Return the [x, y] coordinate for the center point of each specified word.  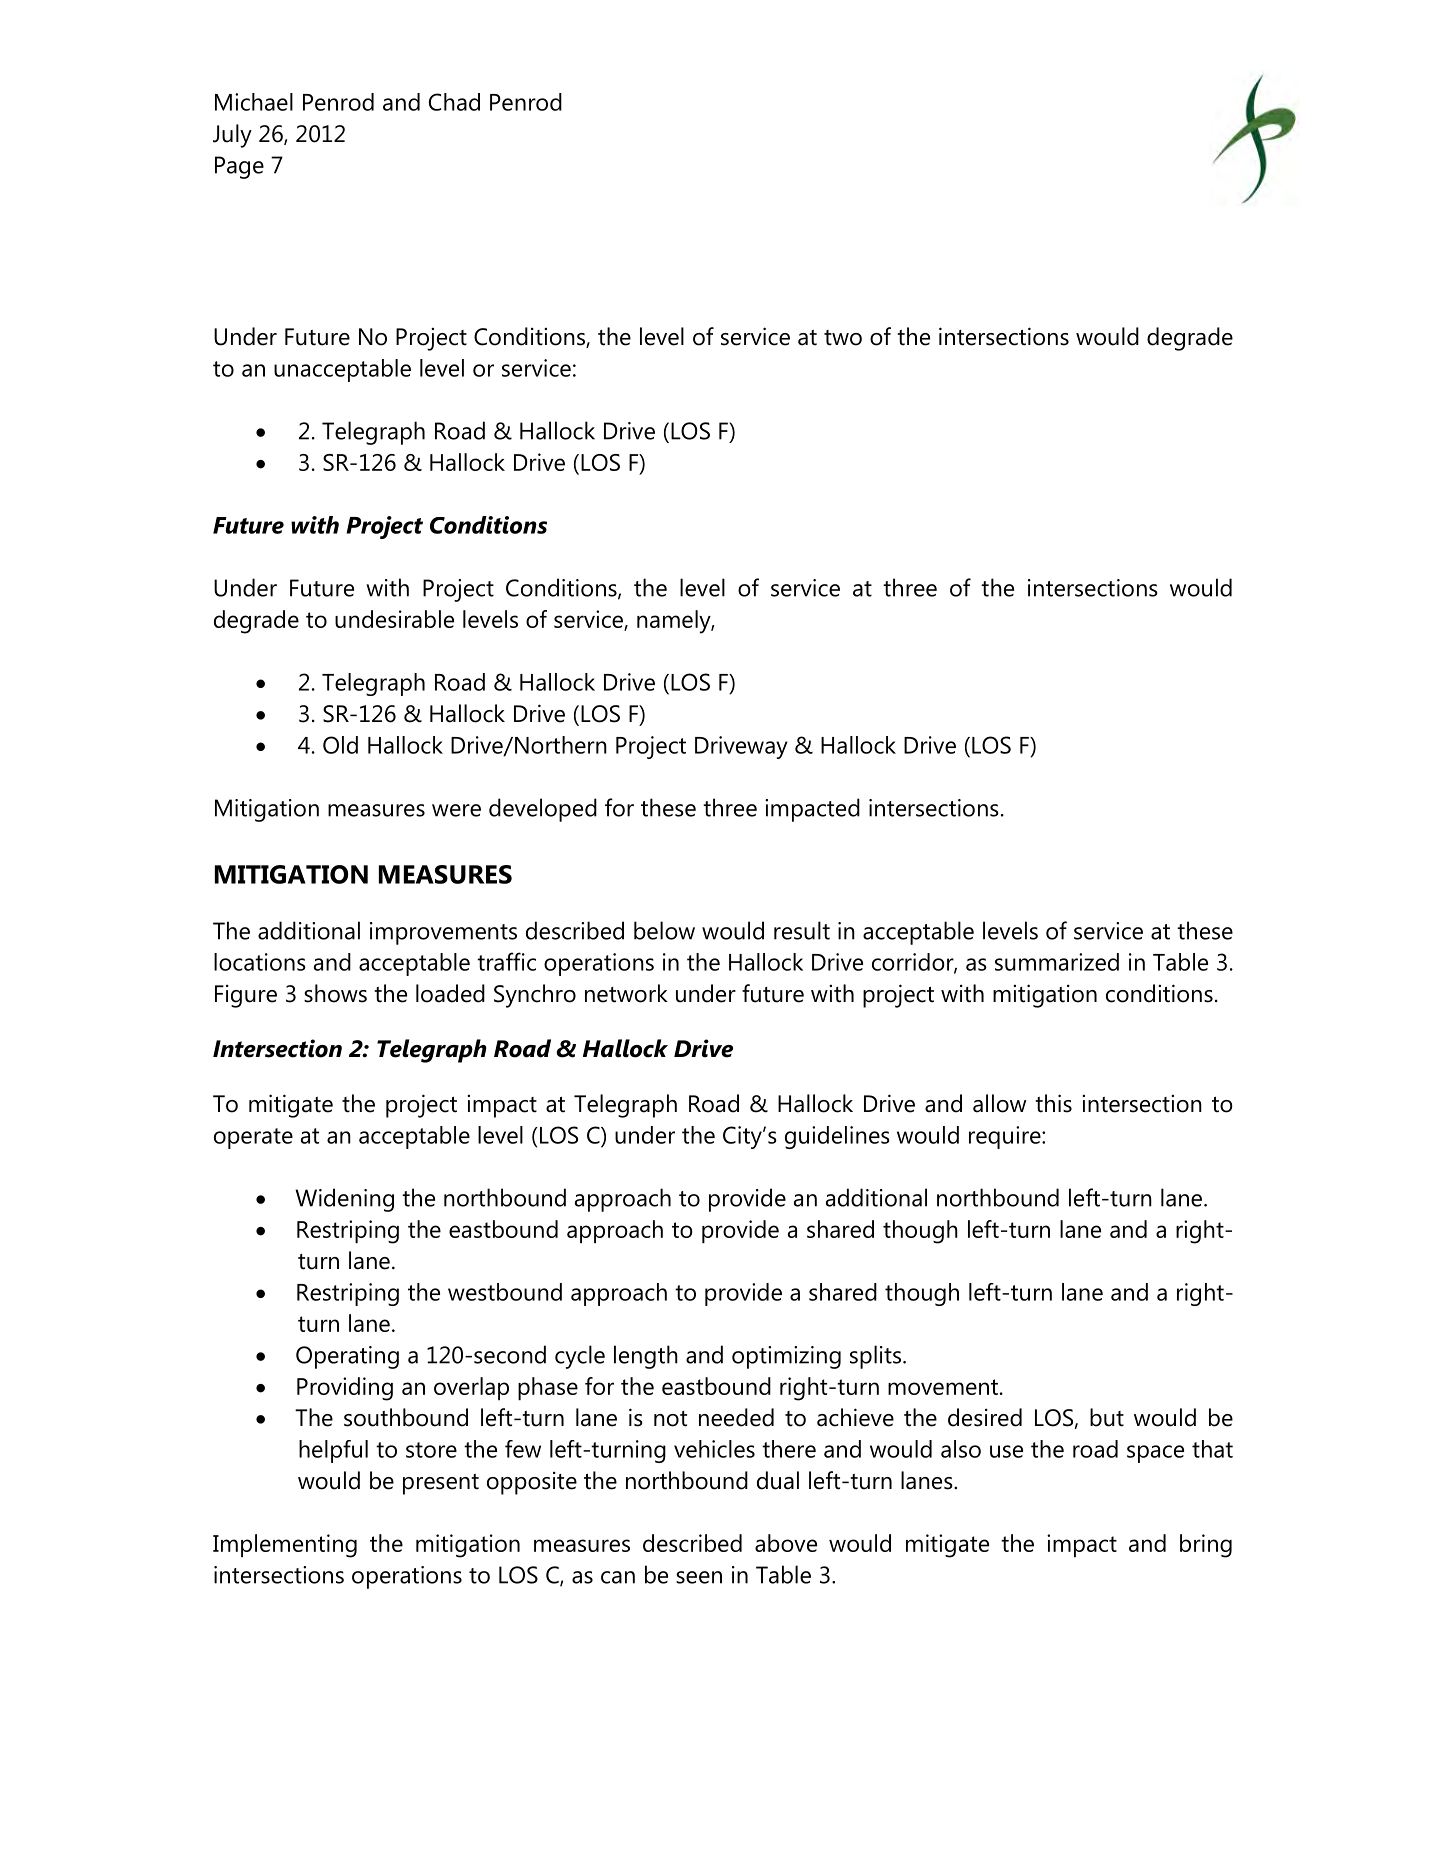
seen [699, 1577]
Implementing [285, 1546]
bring [1206, 1546]
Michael [254, 102]
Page [239, 167]
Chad [454, 102]
